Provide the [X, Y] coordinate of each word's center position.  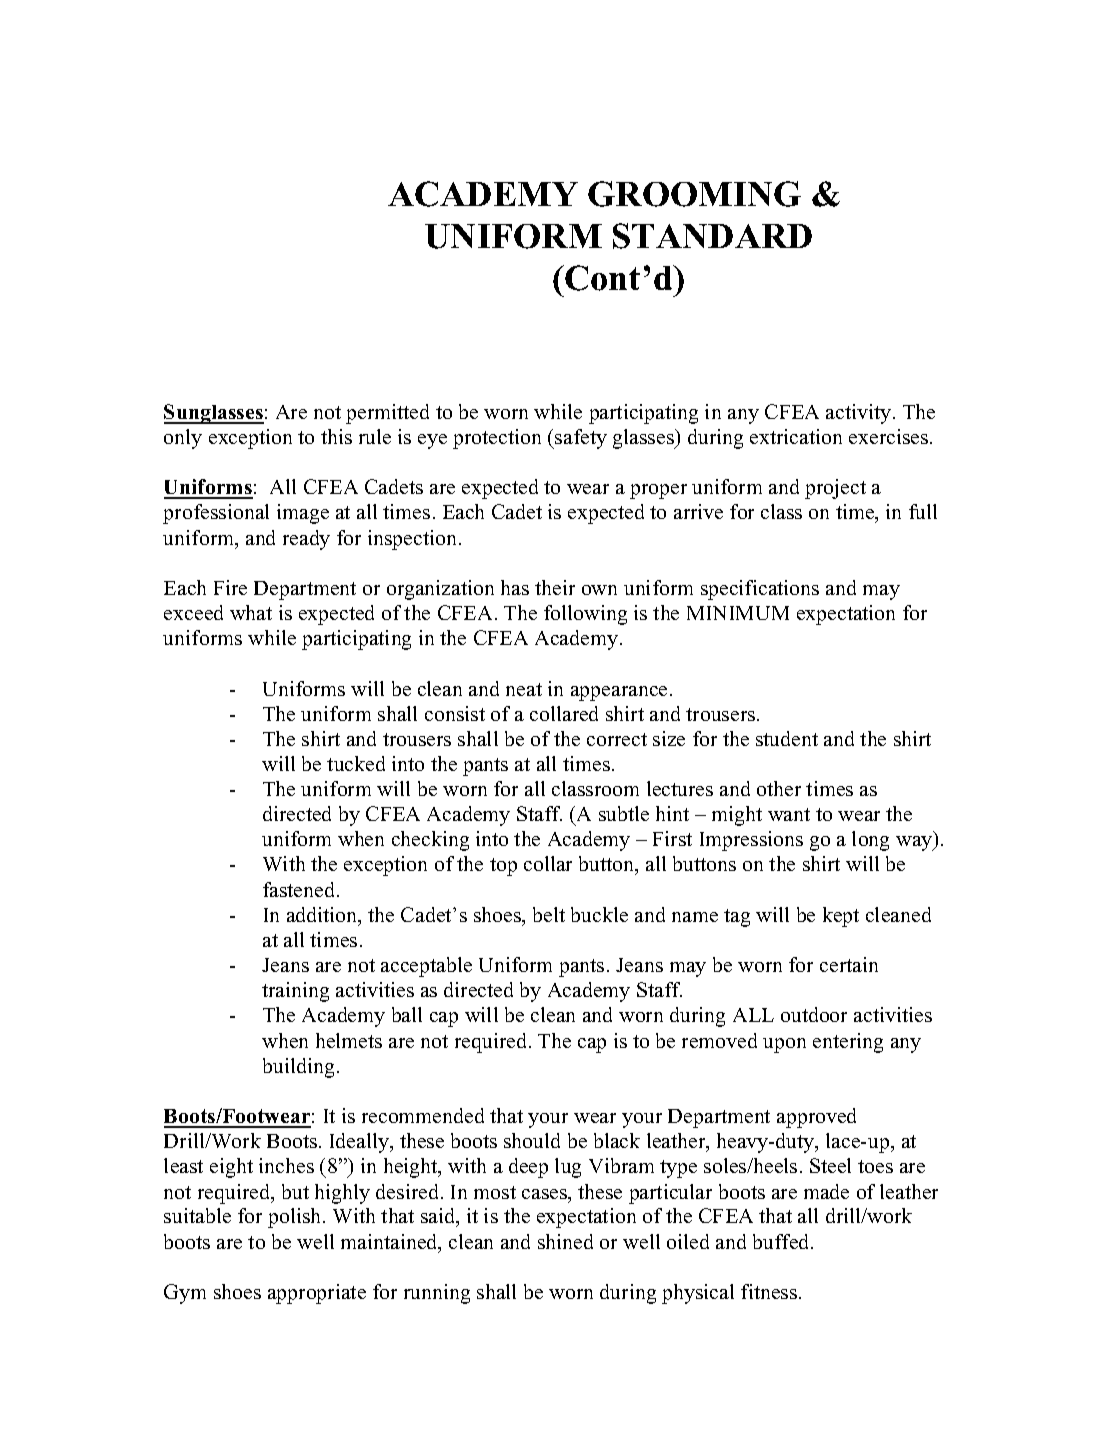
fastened [300, 889]
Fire [230, 587]
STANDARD [712, 236]
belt [549, 914]
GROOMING [694, 194]
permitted [387, 414]
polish [296, 1218]
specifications [760, 590]
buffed [782, 1241]
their [555, 587]
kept [841, 917]
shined [565, 1241]
